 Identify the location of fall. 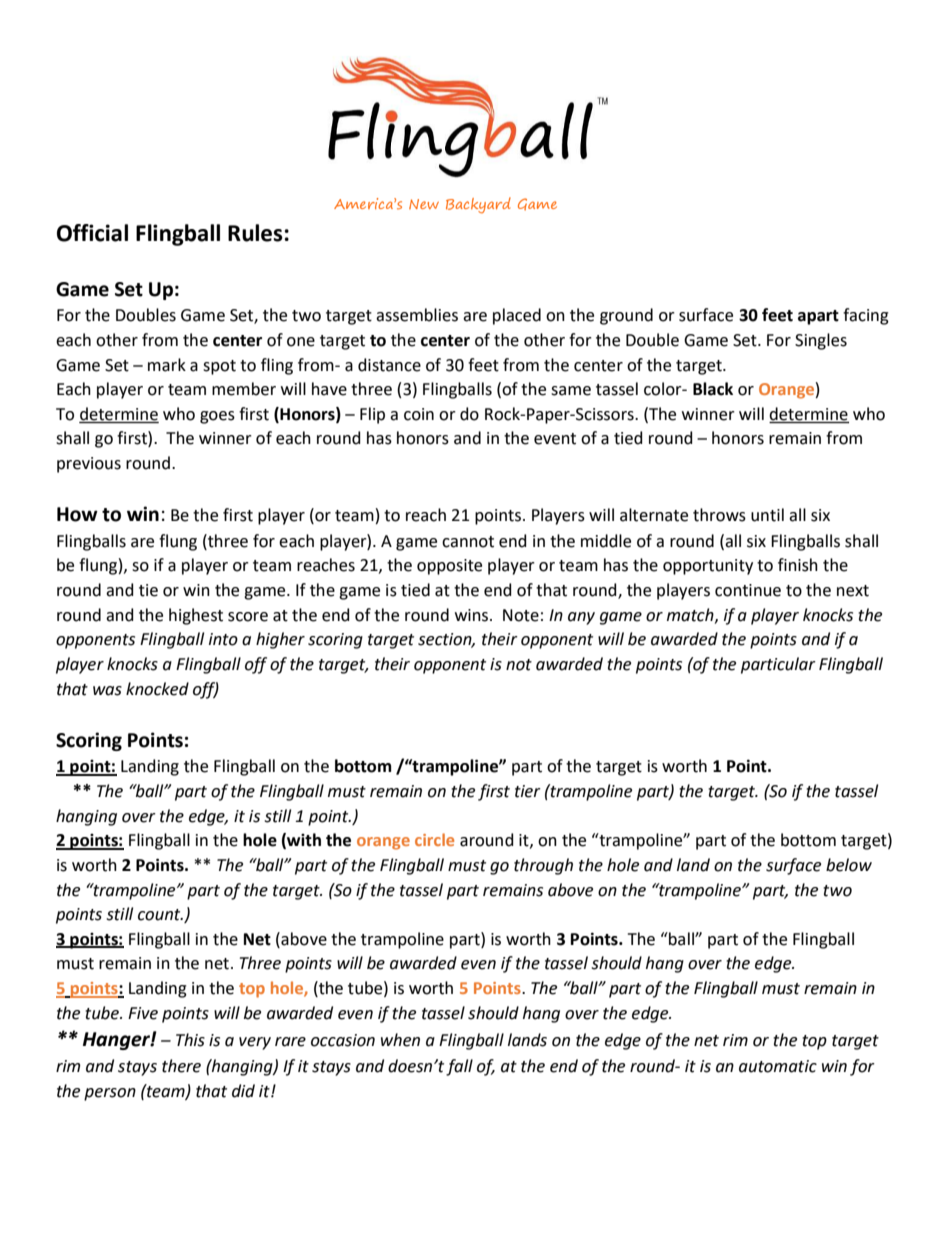
(459, 1067).
